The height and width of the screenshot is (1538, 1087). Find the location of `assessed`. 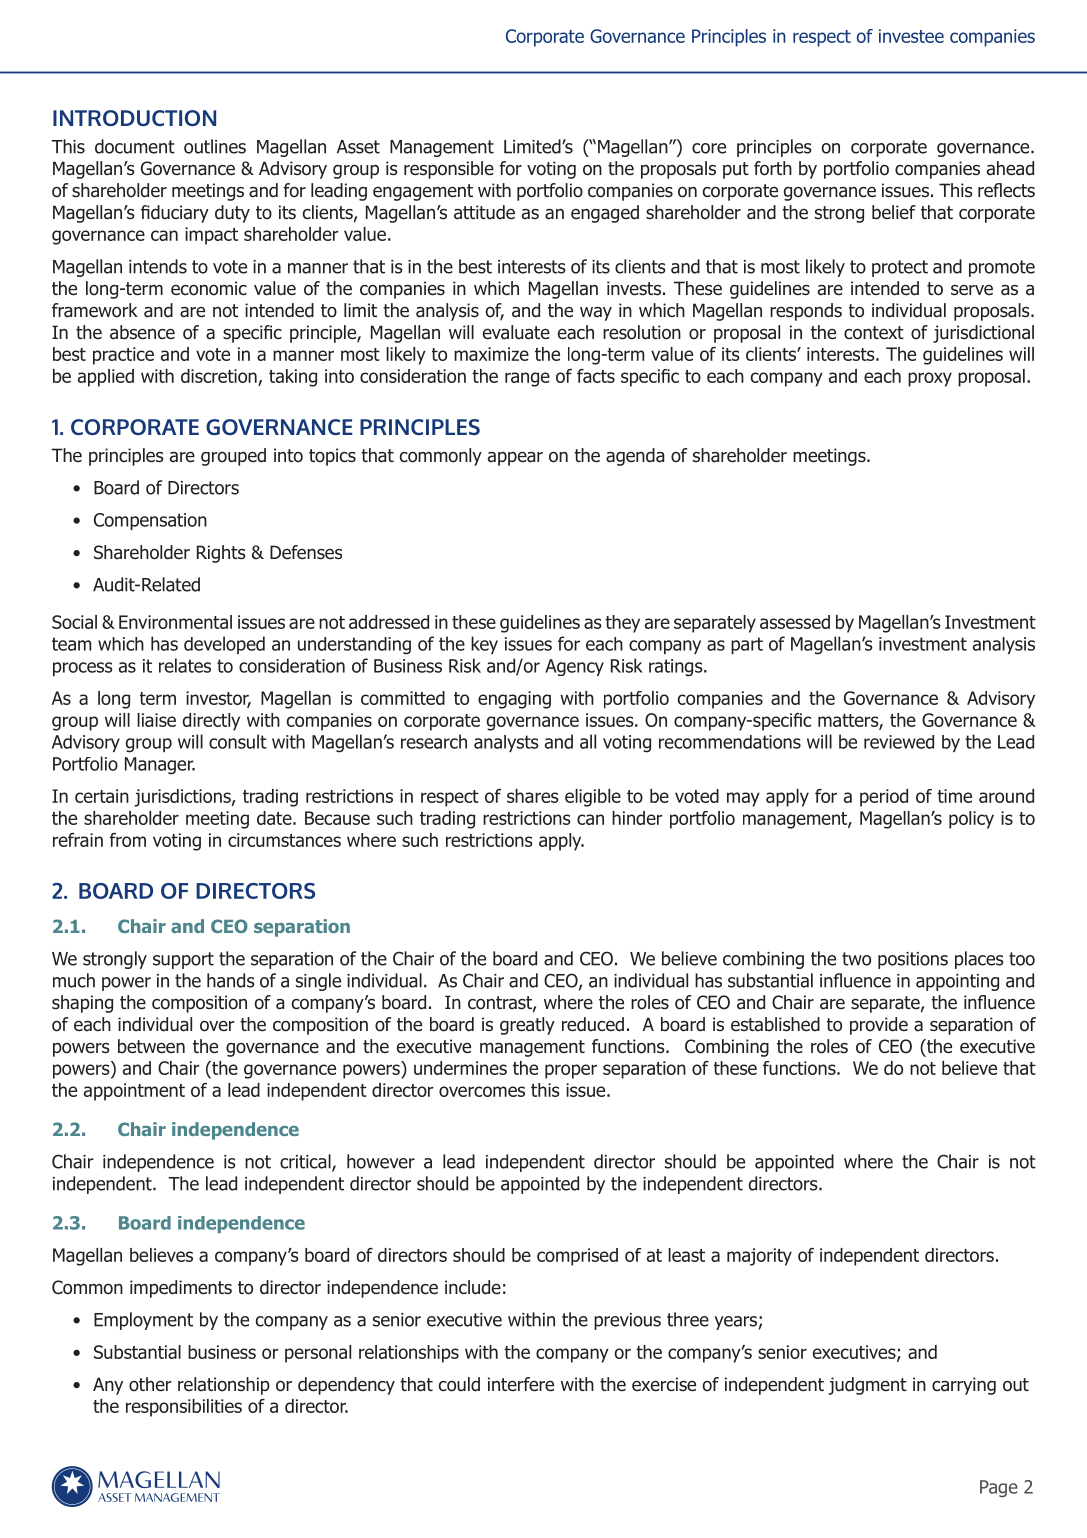

assessed is located at coordinates (795, 622).
